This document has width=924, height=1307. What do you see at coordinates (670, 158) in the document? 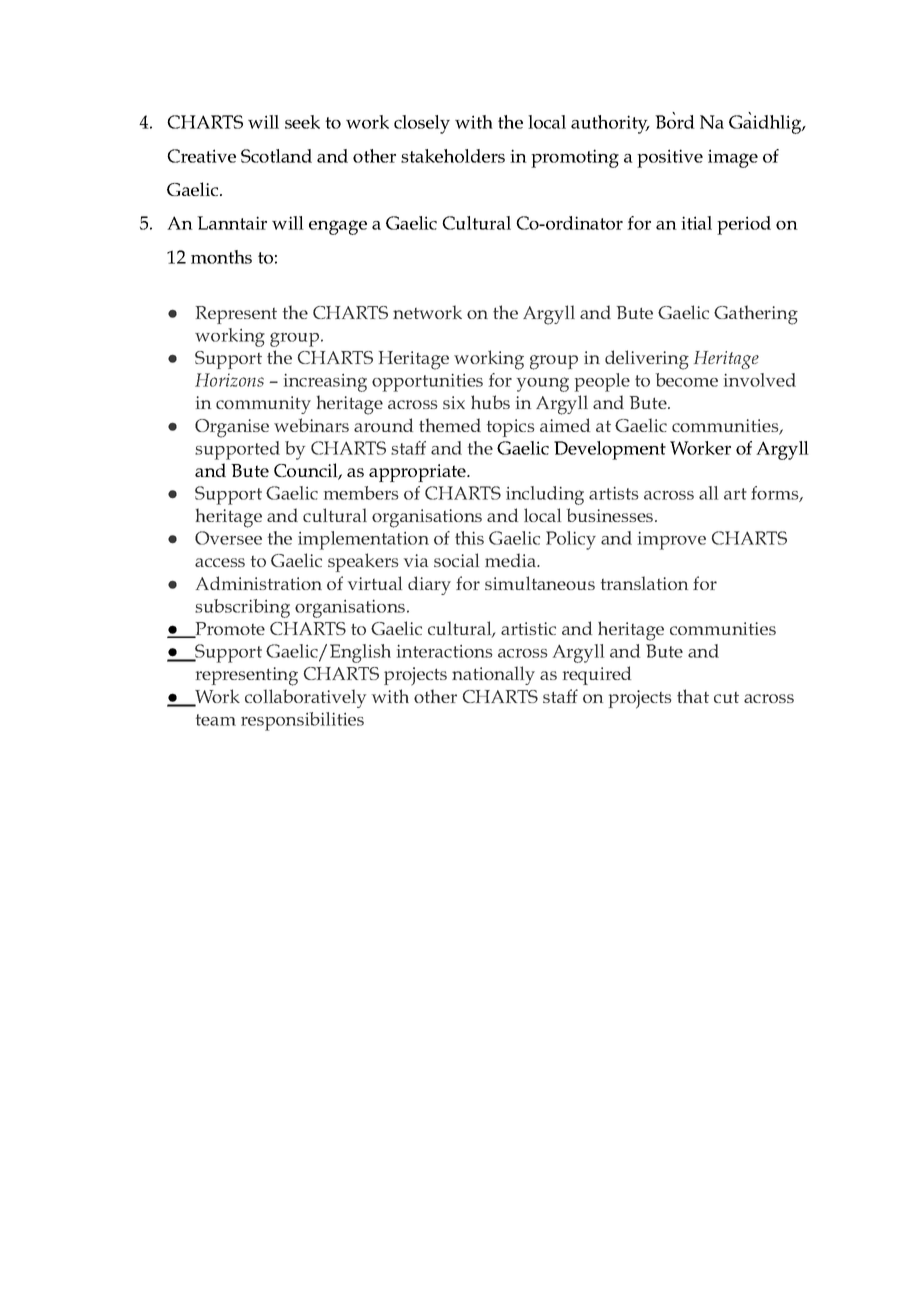
I see `positive` at bounding box center [670, 158].
